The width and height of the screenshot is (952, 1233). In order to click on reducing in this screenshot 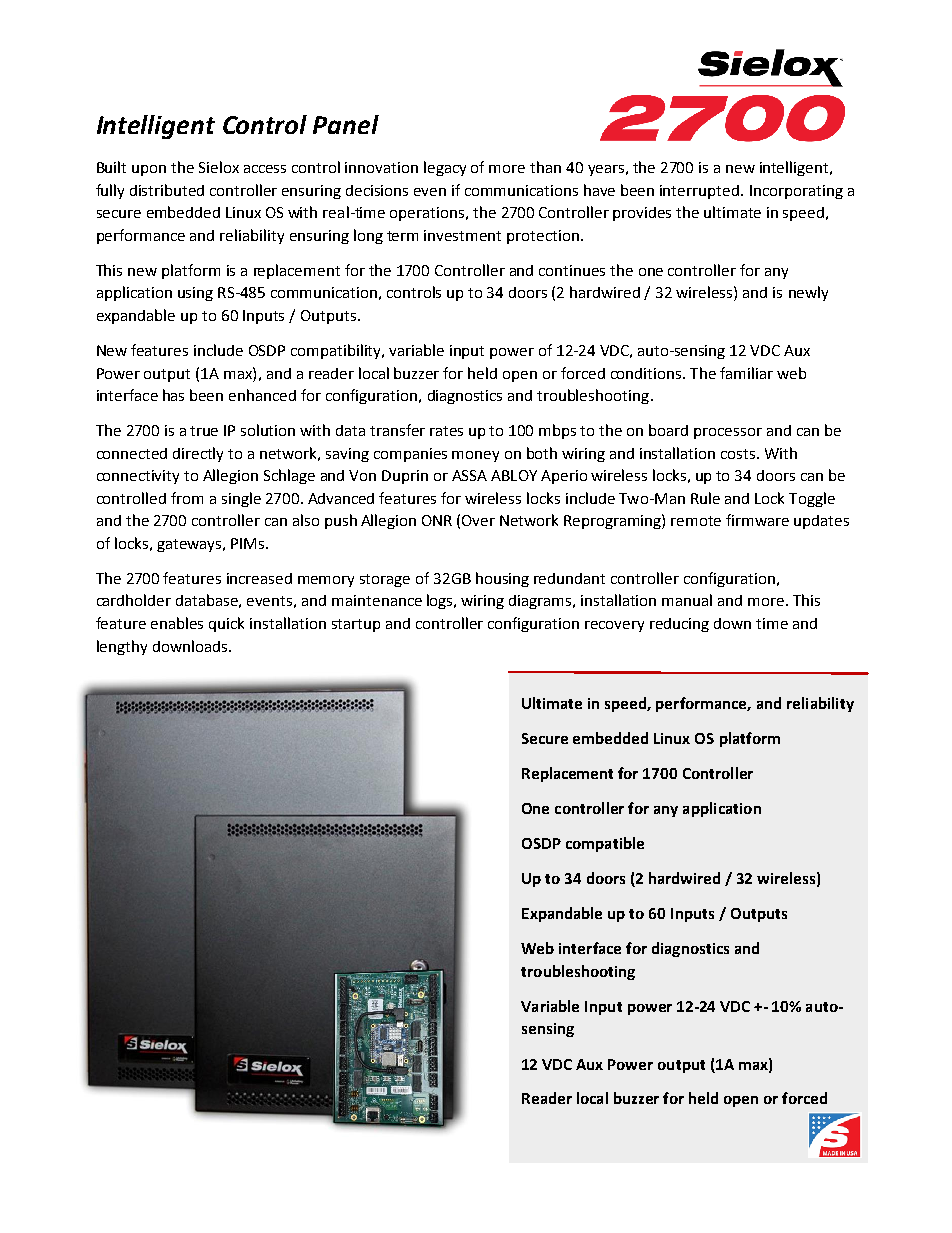, I will do `click(679, 625)`.
